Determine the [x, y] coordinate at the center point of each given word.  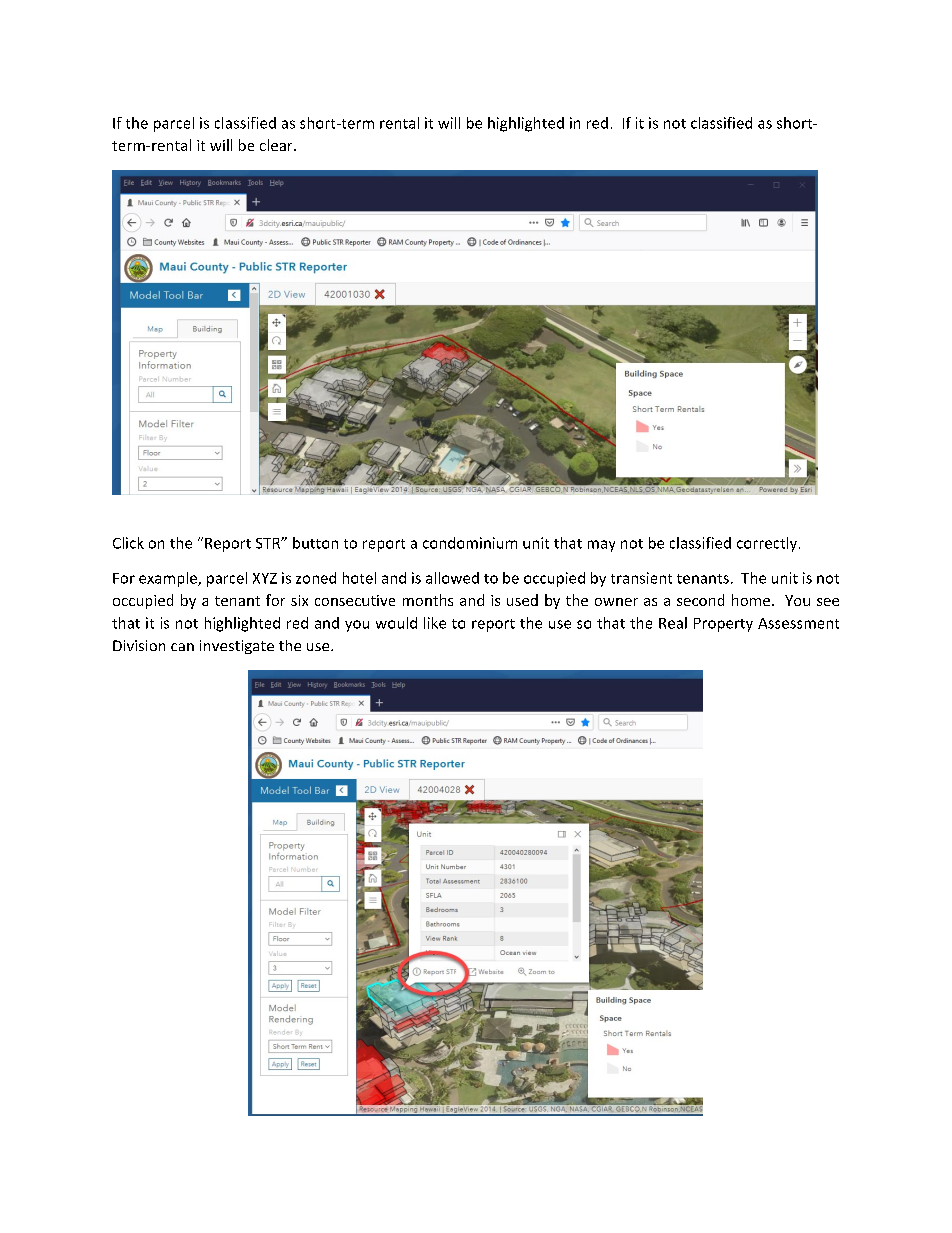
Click [128, 543]
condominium [470, 543]
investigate [237, 647]
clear [277, 145]
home [752, 600]
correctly [767, 544]
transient [641, 578]
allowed [452, 578]
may [601, 546]
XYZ [265, 578]
